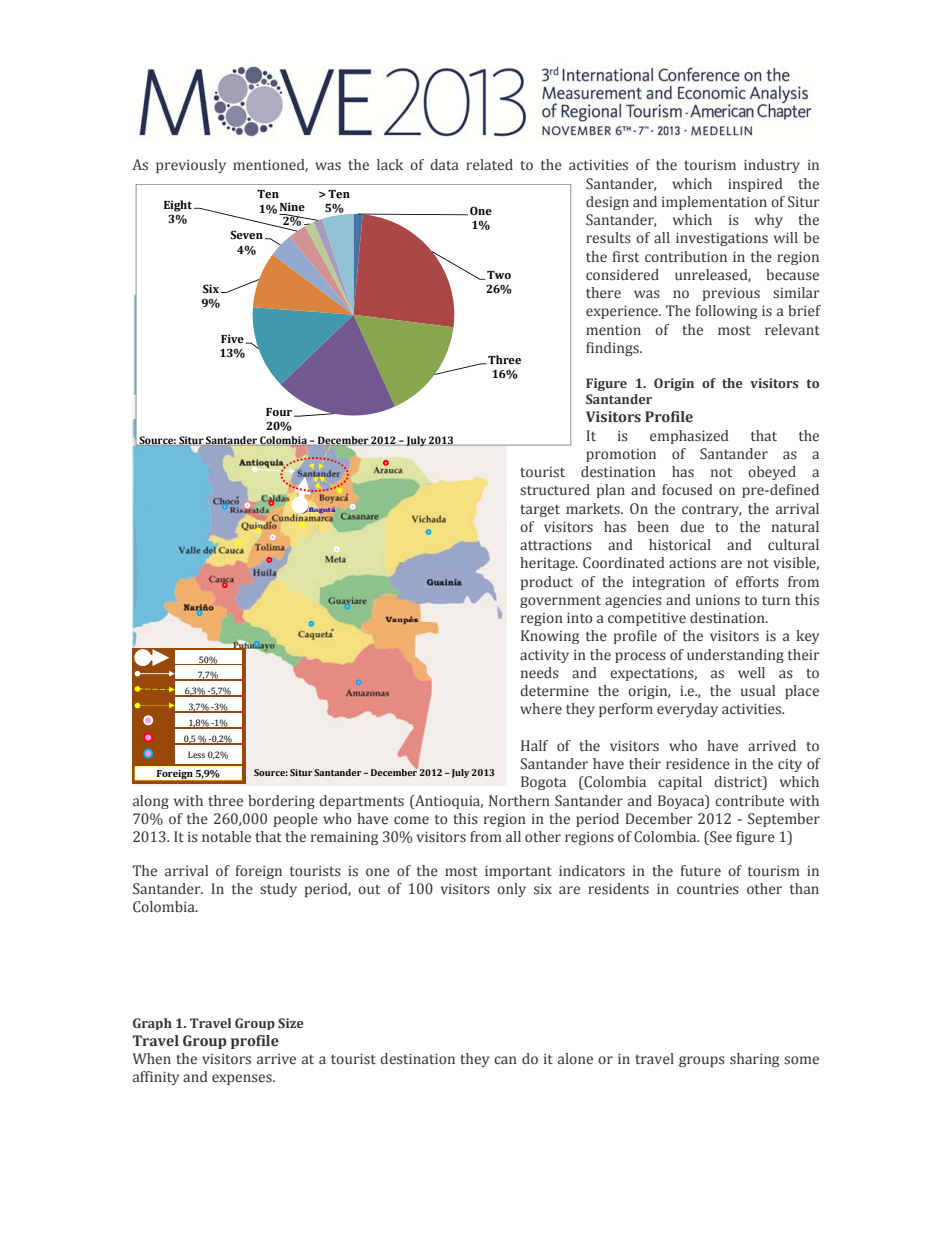 The height and width of the document is (1233, 952). Describe the element at coordinates (489, 165) in the document. I see `related` at that location.
